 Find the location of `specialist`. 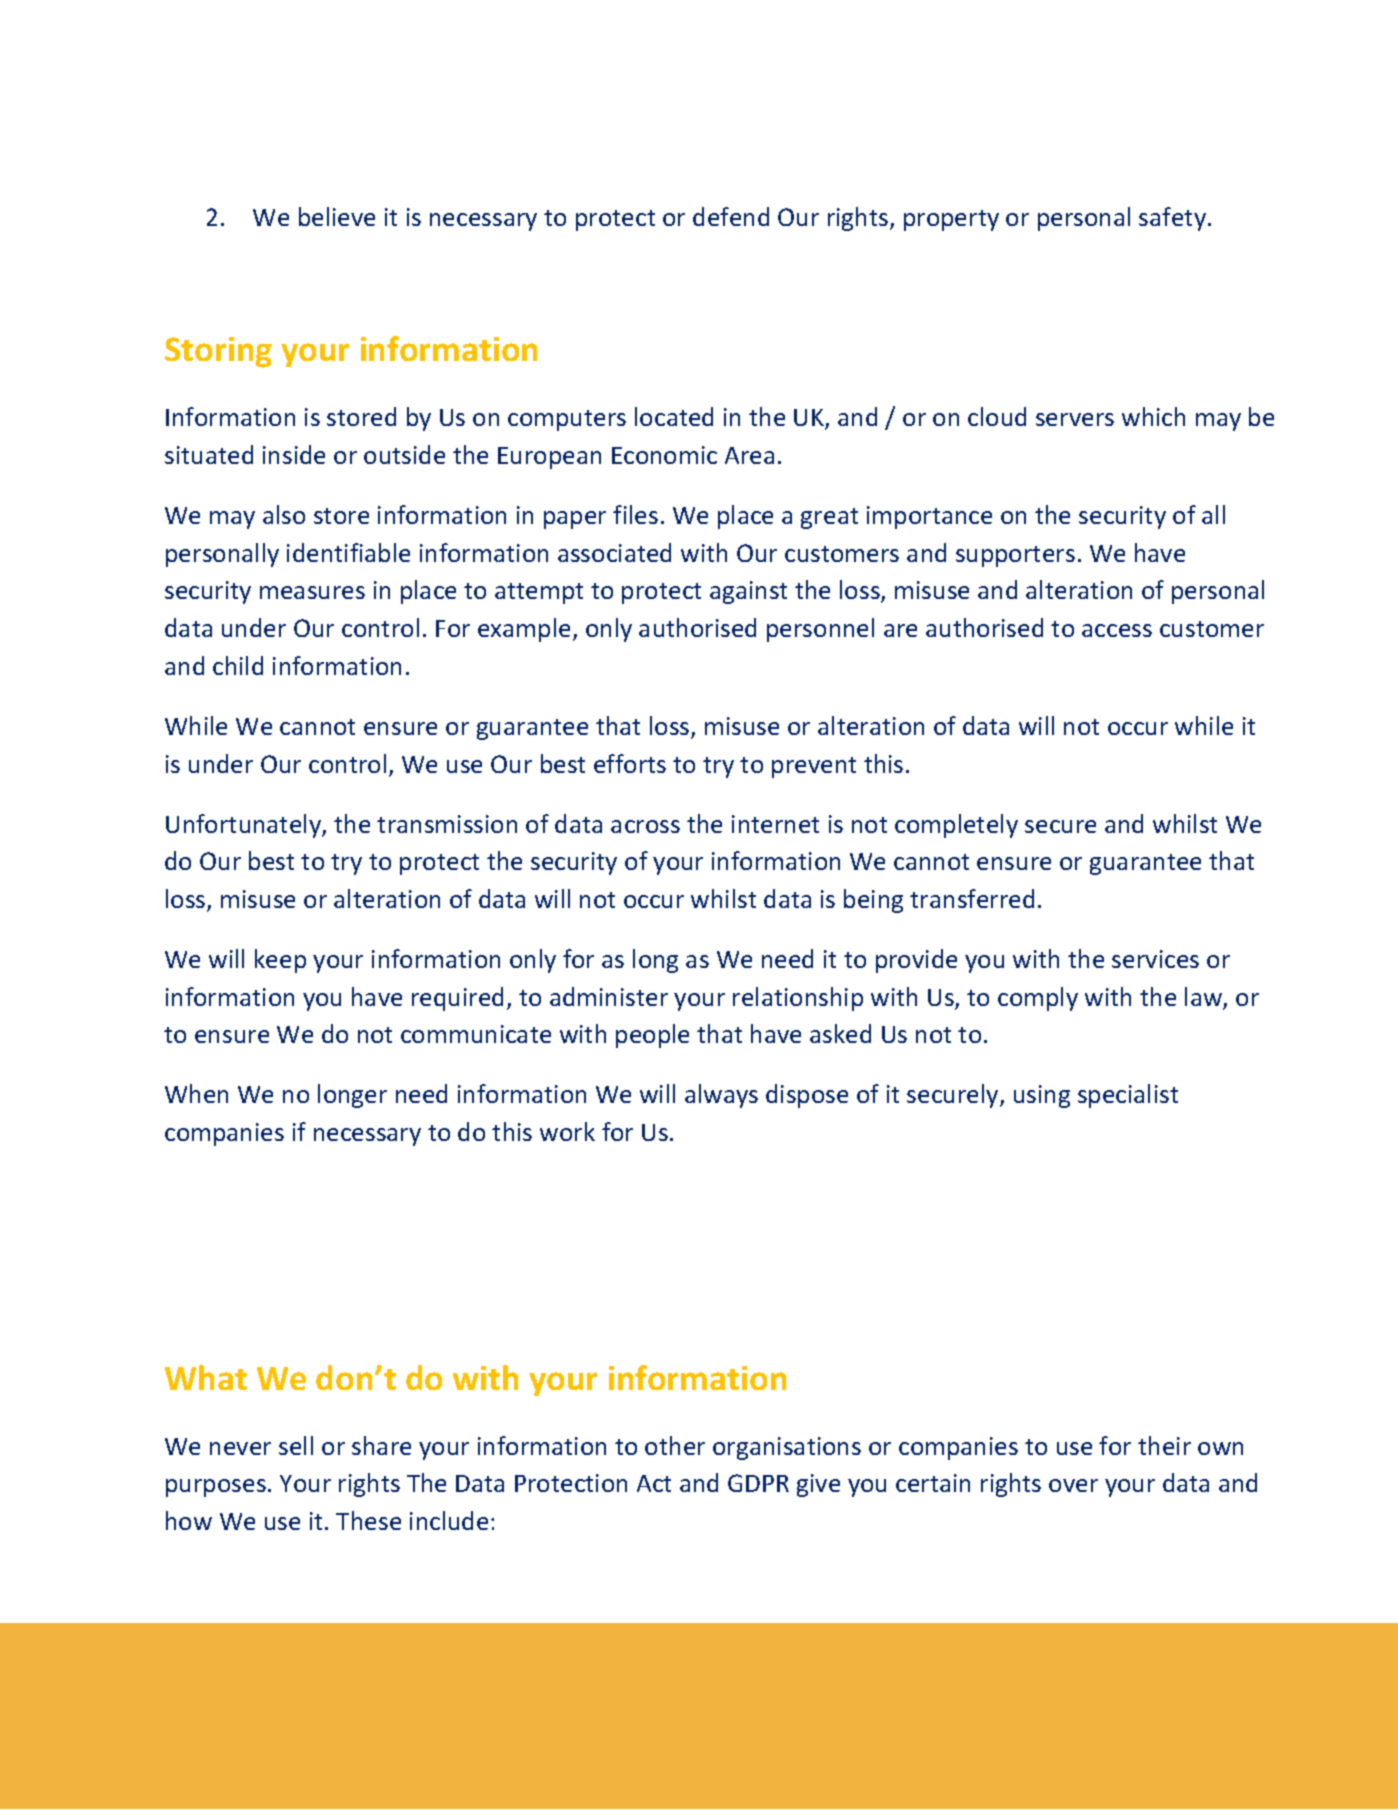

specialist is located at coordinates (1128, 1096).
